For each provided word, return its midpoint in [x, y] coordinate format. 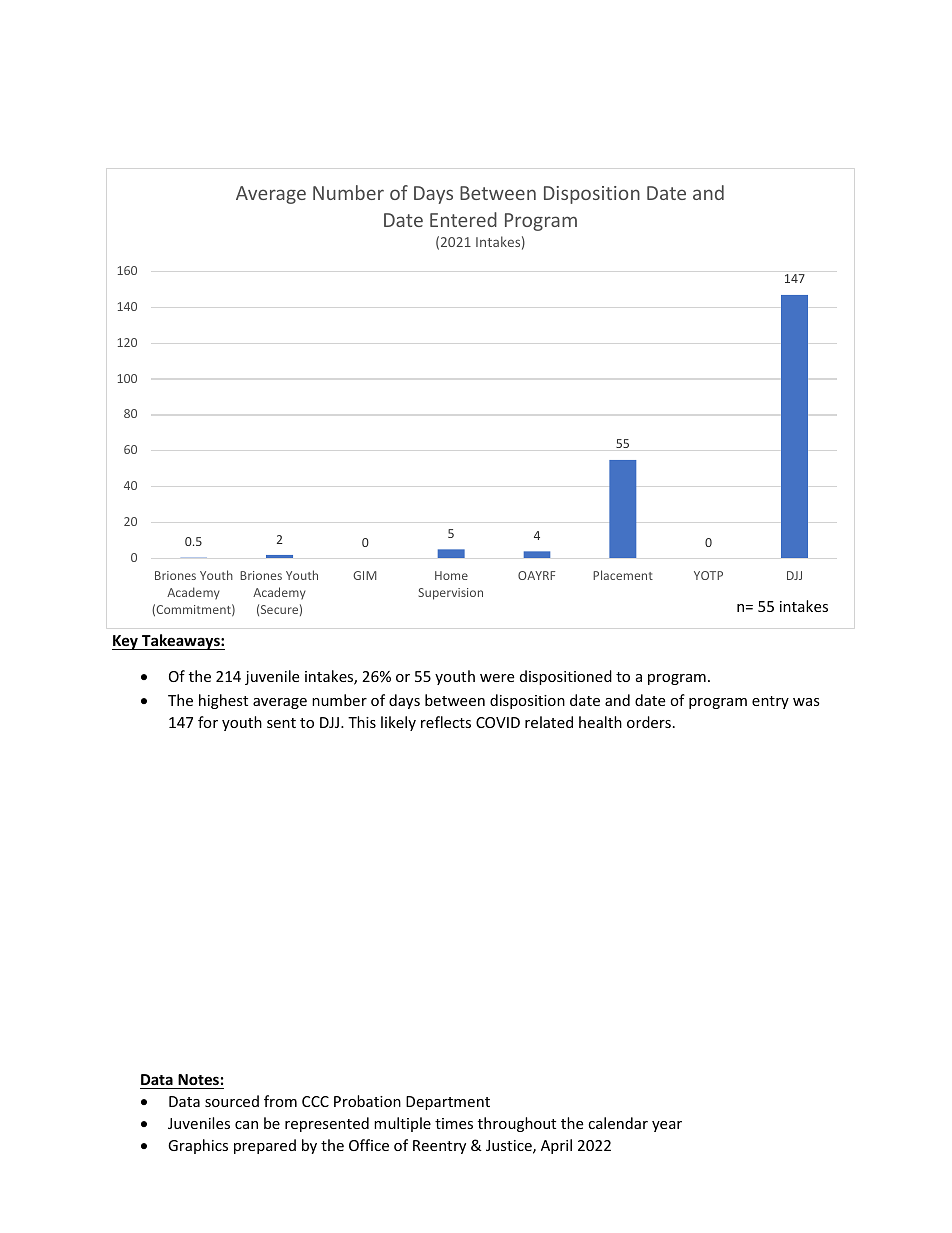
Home [451, 575]
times [454, 1123]
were [497, 678]
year [667, 1126]
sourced [232, 1101]
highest [223, 701]
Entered [463, 219]
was [806, 702]
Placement [623, 575]
